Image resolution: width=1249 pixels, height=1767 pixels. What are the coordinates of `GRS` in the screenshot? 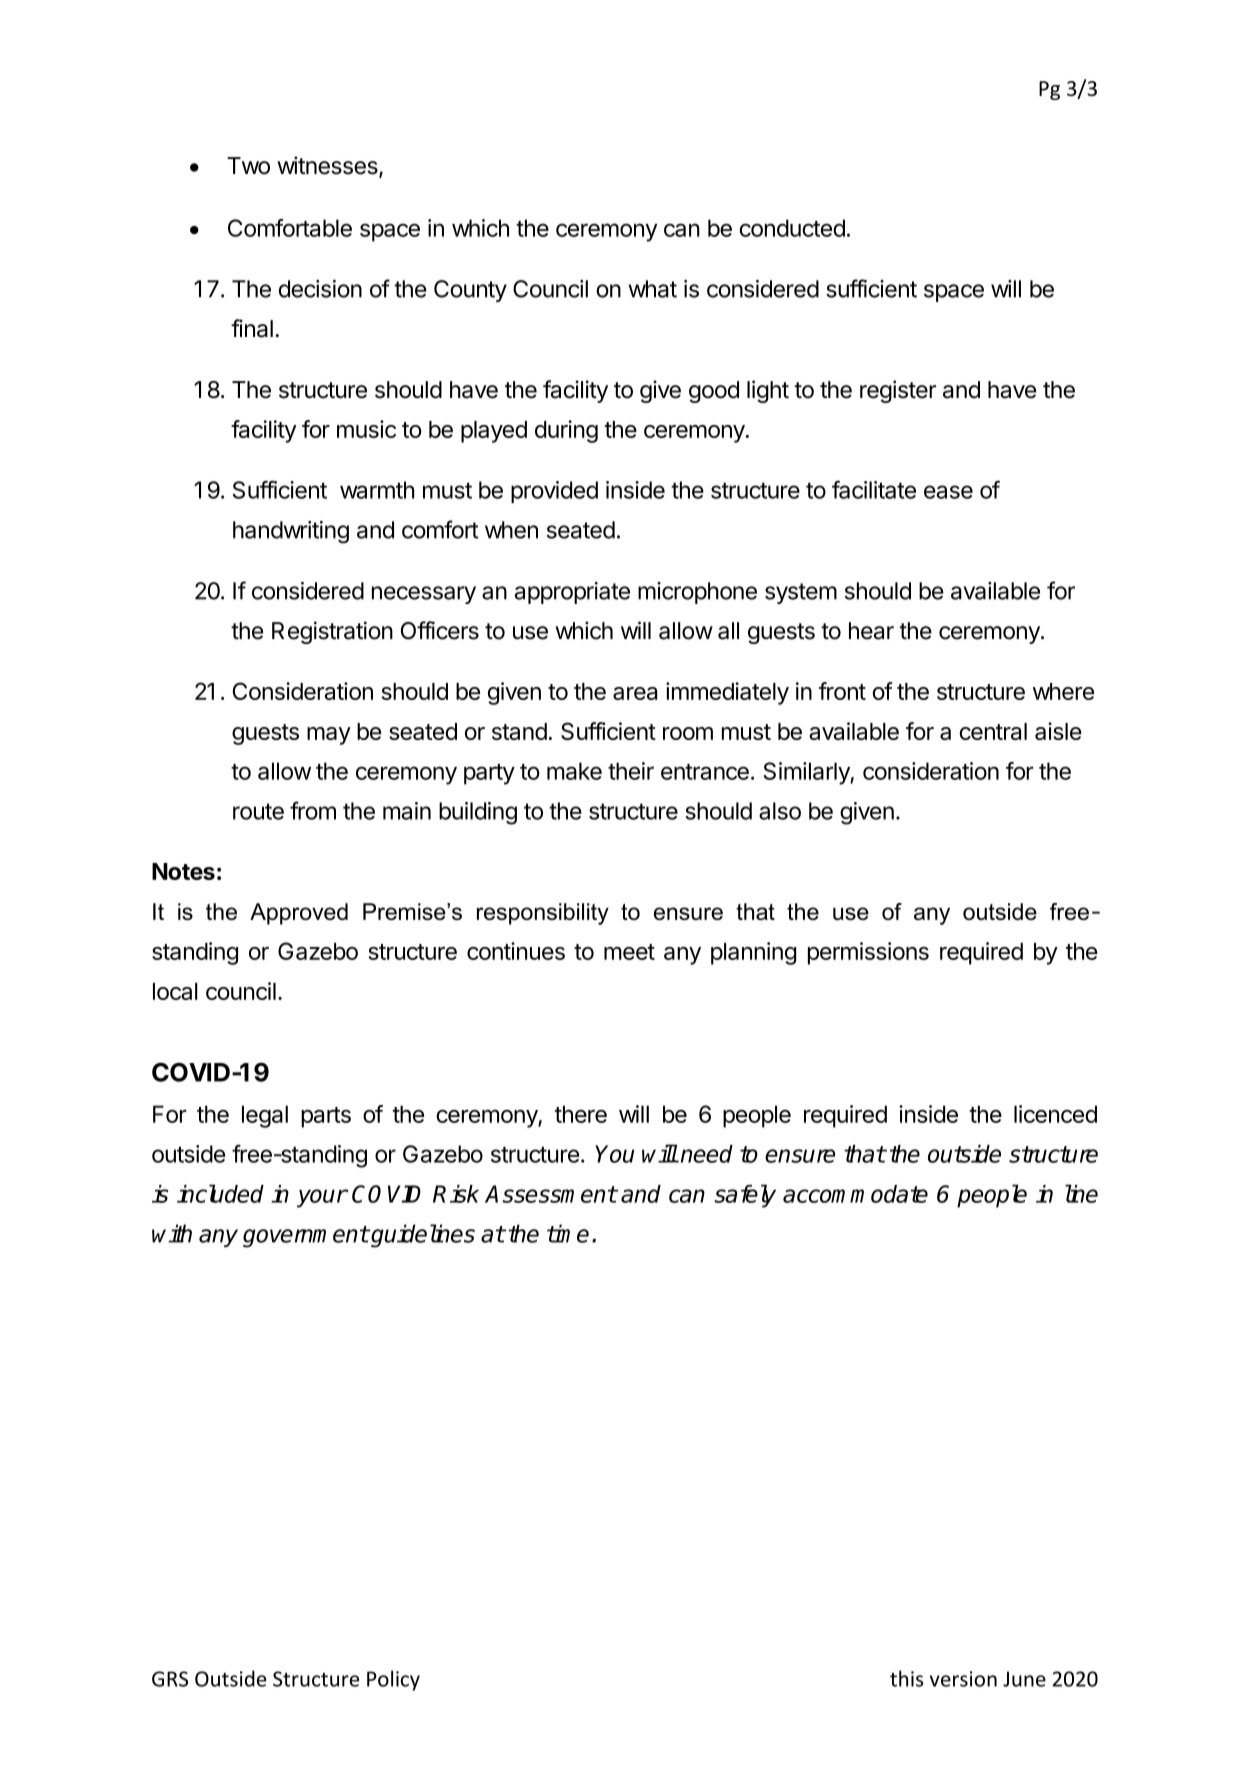 It's located at (170, 1679).
